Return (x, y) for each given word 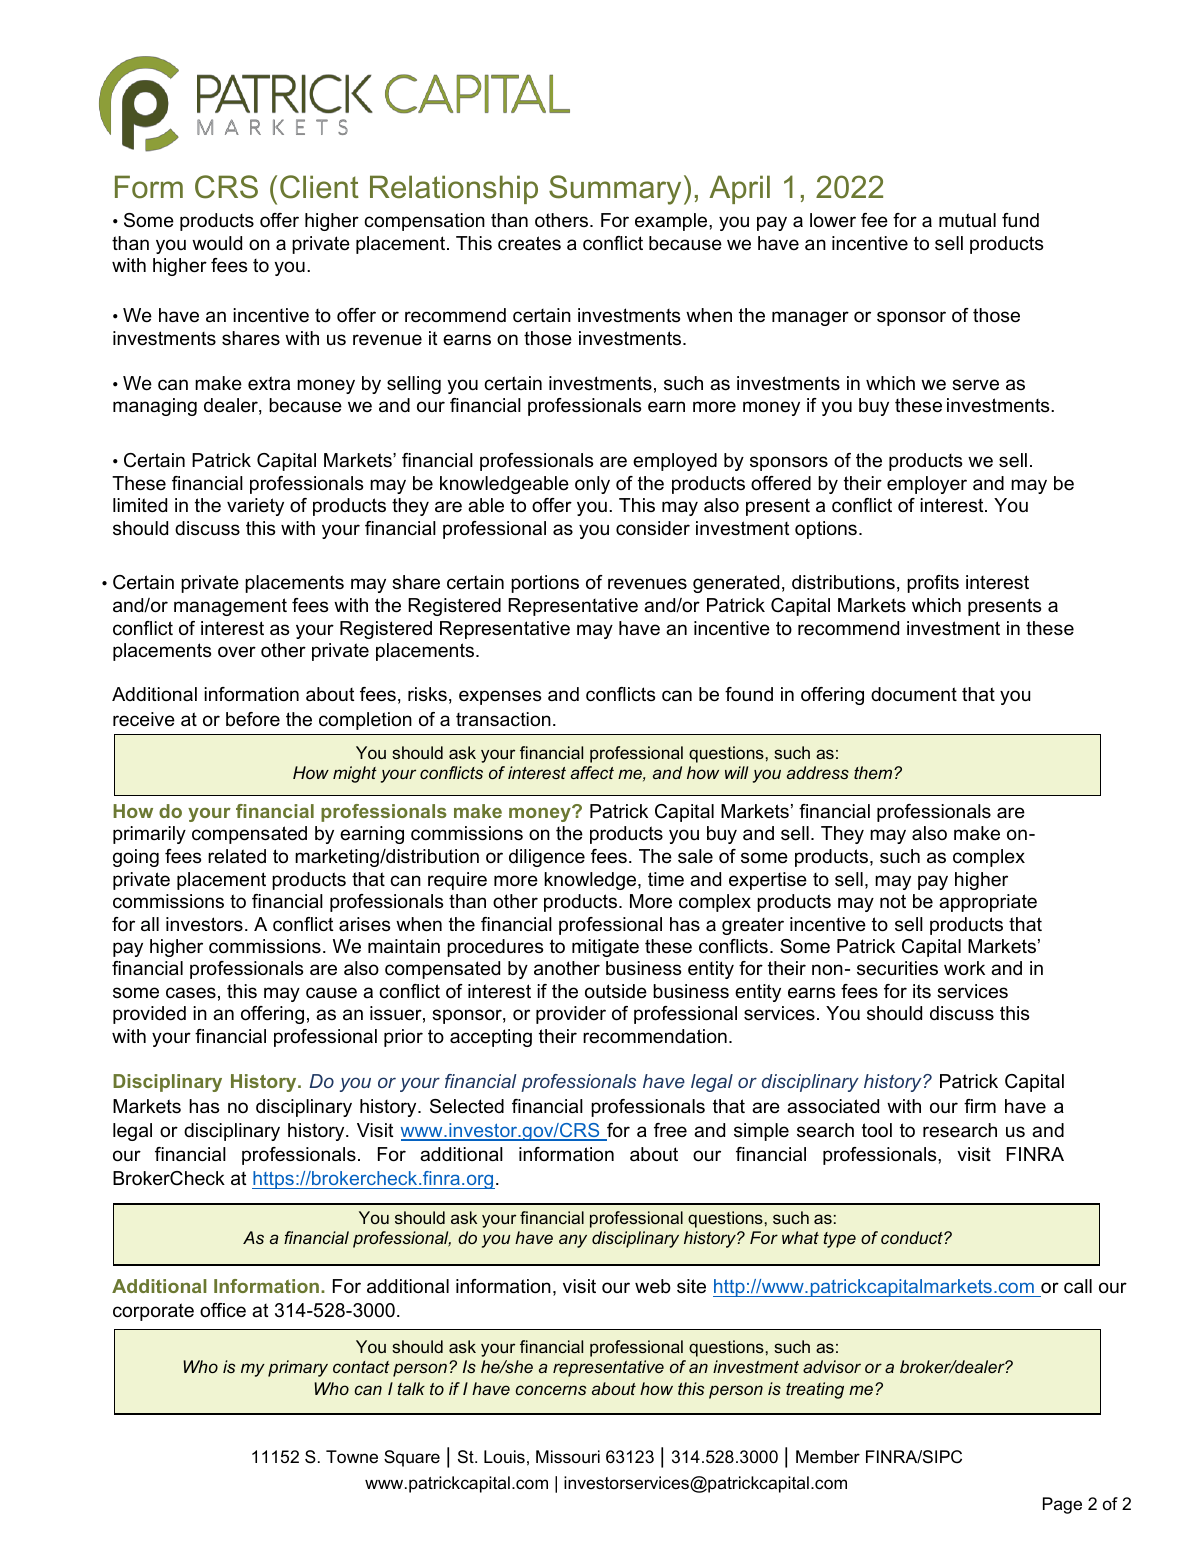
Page (1062, 1505)
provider (571, 1015)
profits (933, 584)
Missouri (568, 1457)
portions (545, 584)
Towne (352, 1457)
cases (191, 993)
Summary (615, 190)
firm (980, 1106)
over (237, 652)
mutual (967, 220)
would (217, 243)
